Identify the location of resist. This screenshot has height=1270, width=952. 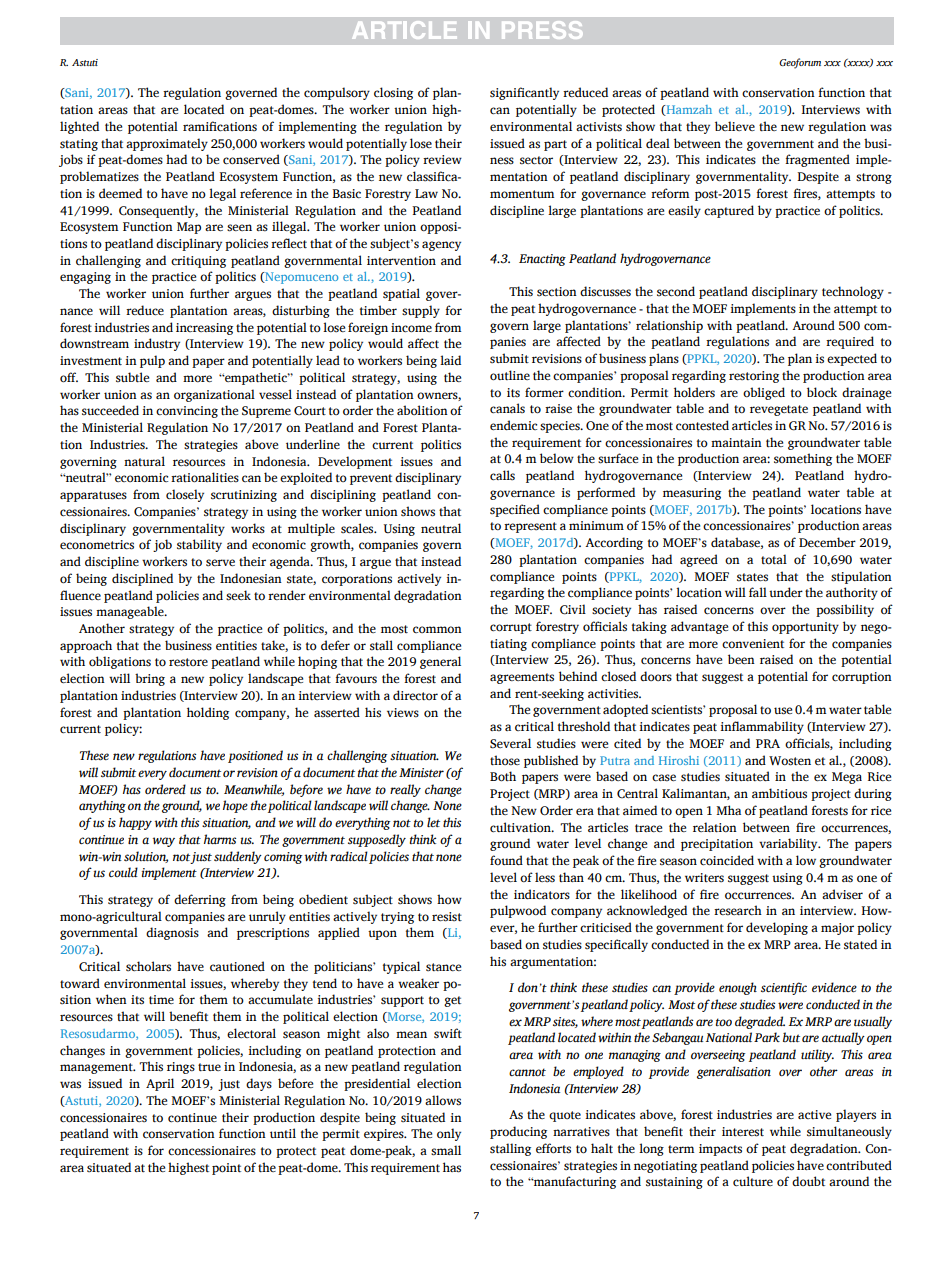
(447, 917).
